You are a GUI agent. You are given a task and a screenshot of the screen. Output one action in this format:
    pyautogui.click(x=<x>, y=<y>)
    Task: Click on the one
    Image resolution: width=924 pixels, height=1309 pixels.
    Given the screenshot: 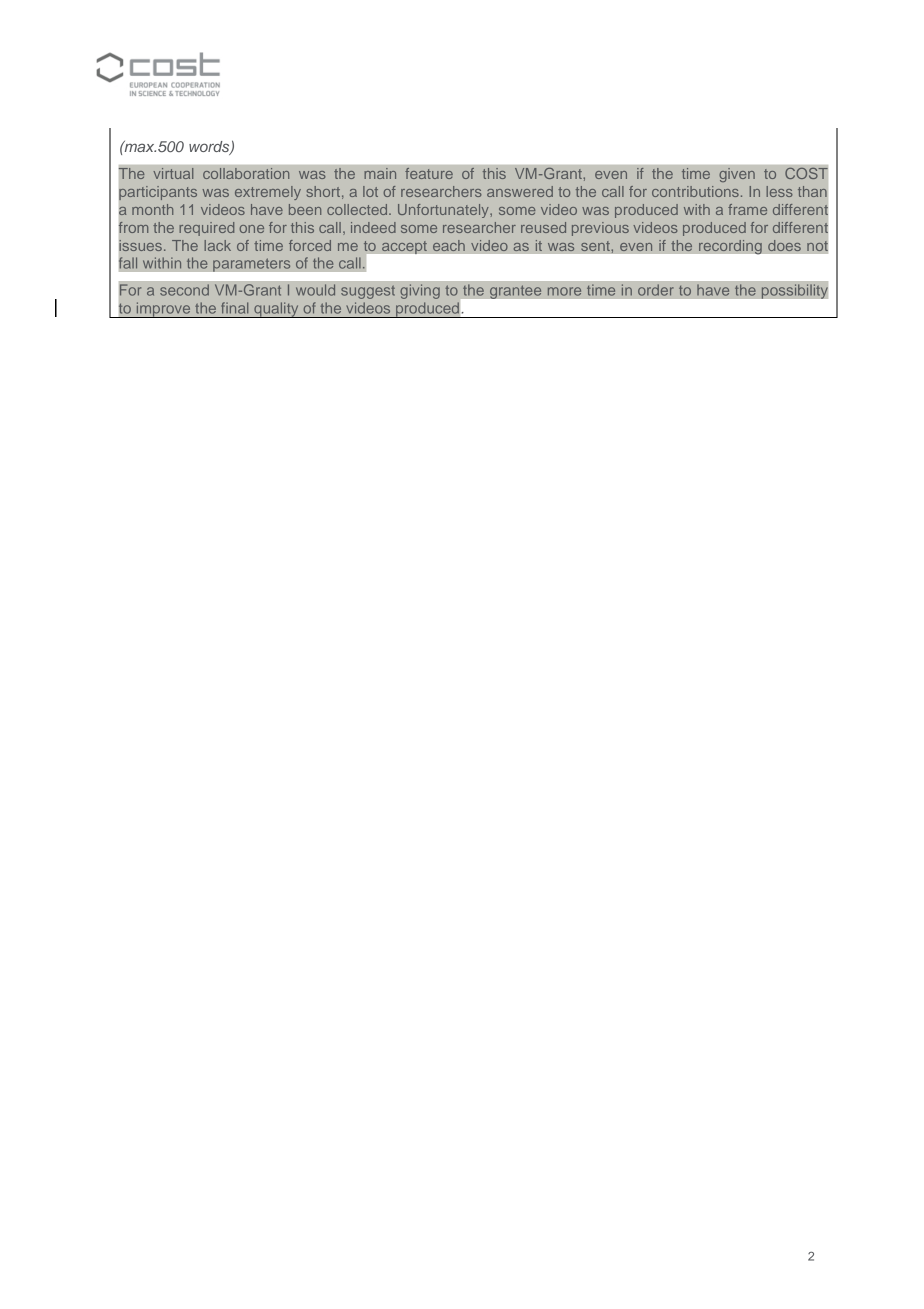 What is the action you would take?
    pyautogui.click(x=252, y=229)
